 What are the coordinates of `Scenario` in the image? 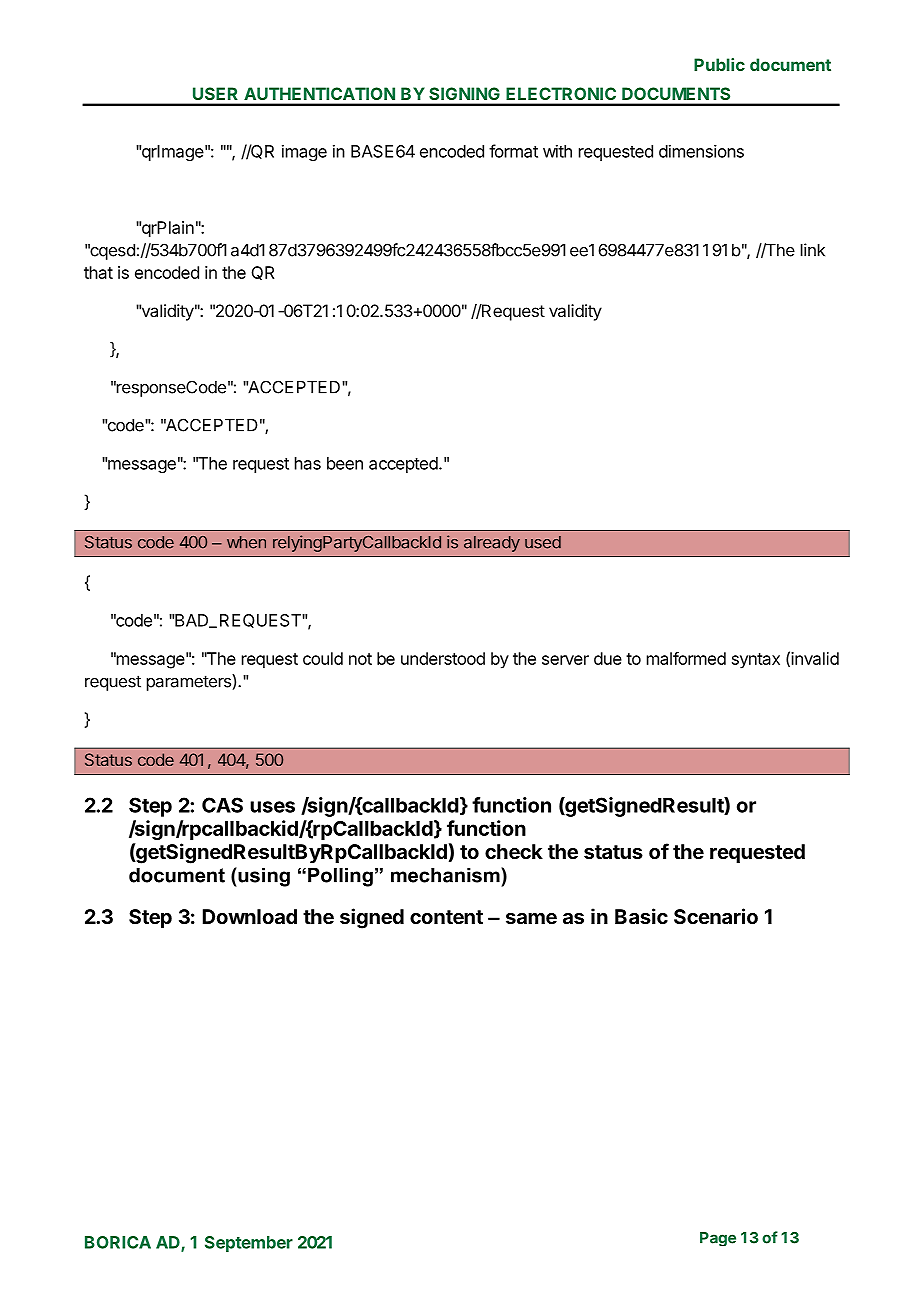 It's located at (716, 916).
